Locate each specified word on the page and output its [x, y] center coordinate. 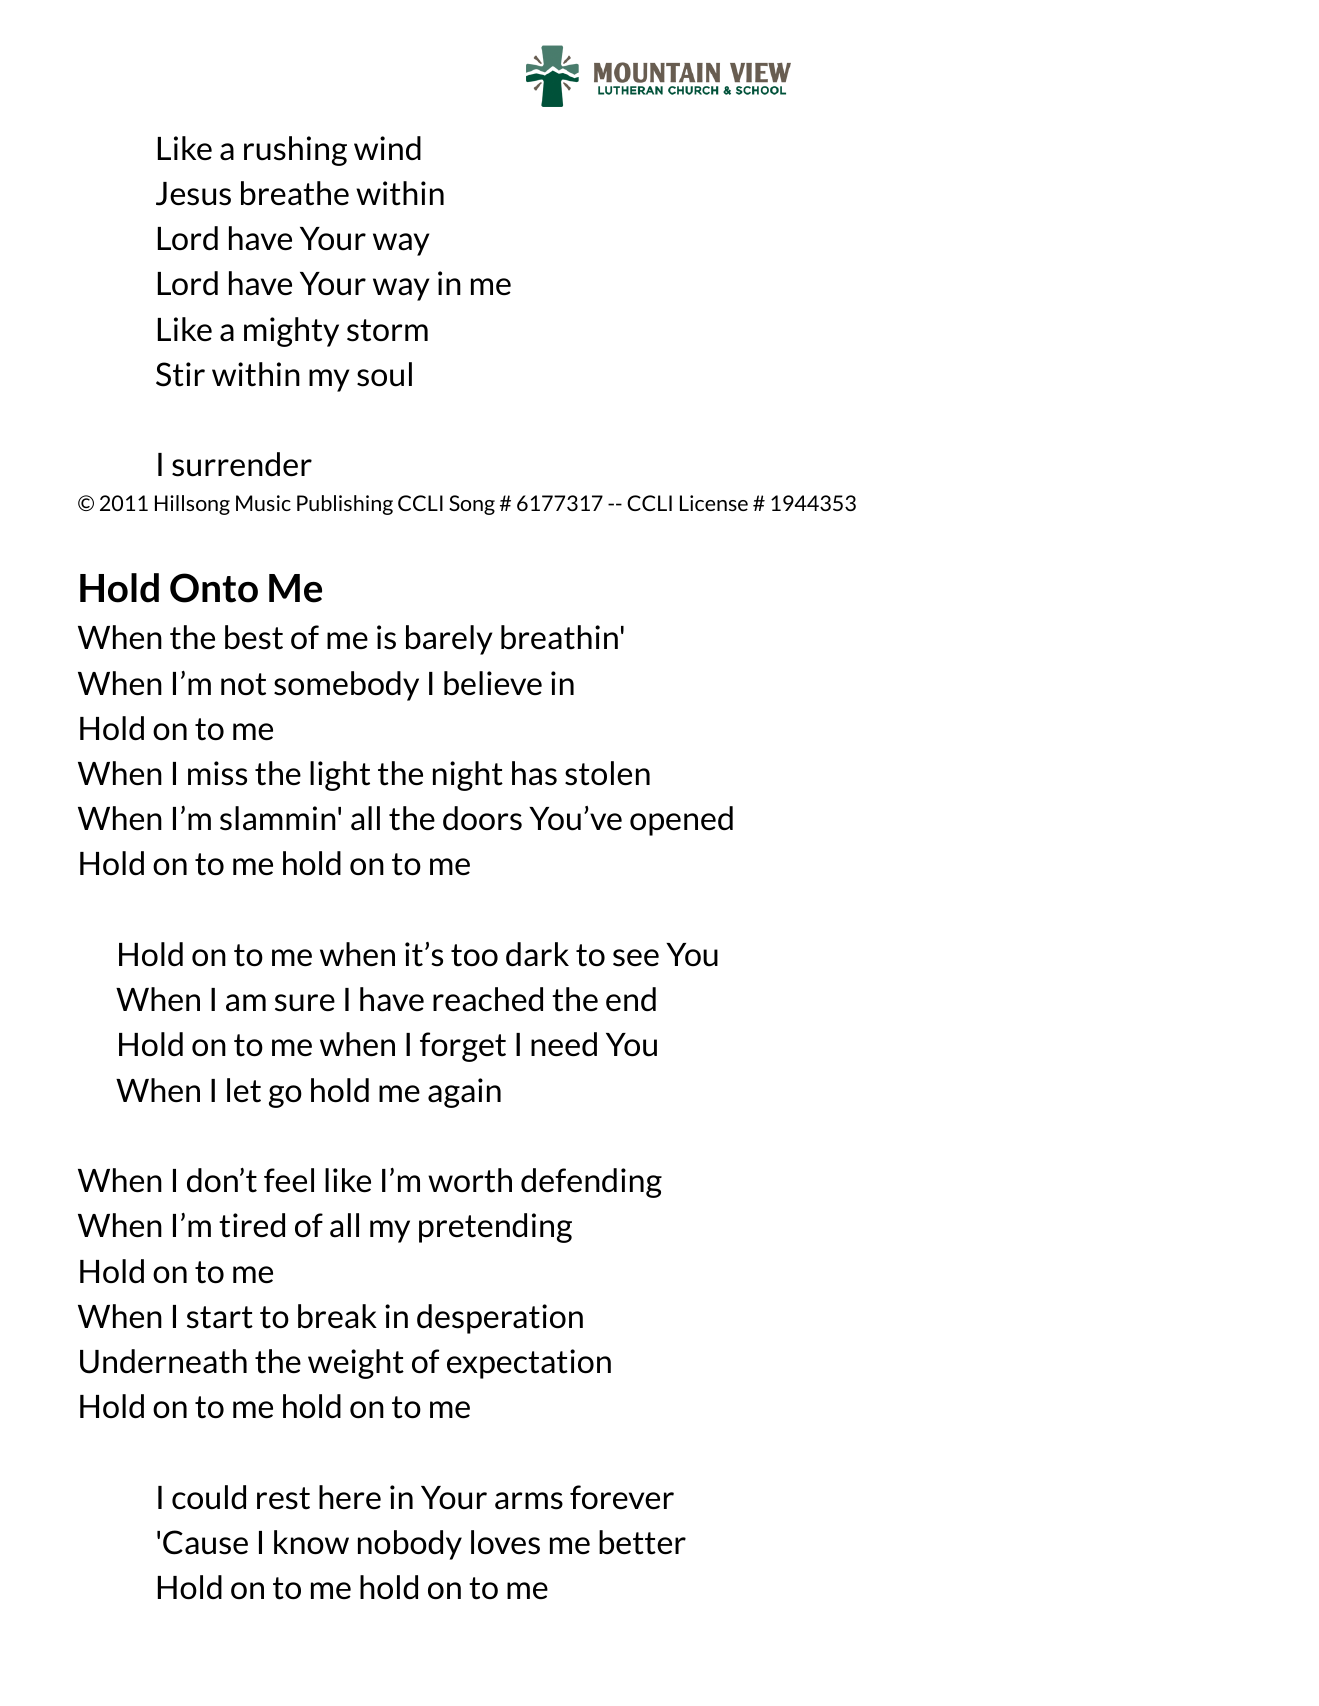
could [209, 1497]
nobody [410, 1545]
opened [681, 821]
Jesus [193, 194]
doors [482, 818]
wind [387, 148]
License [714, 503]
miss [217, 773]
